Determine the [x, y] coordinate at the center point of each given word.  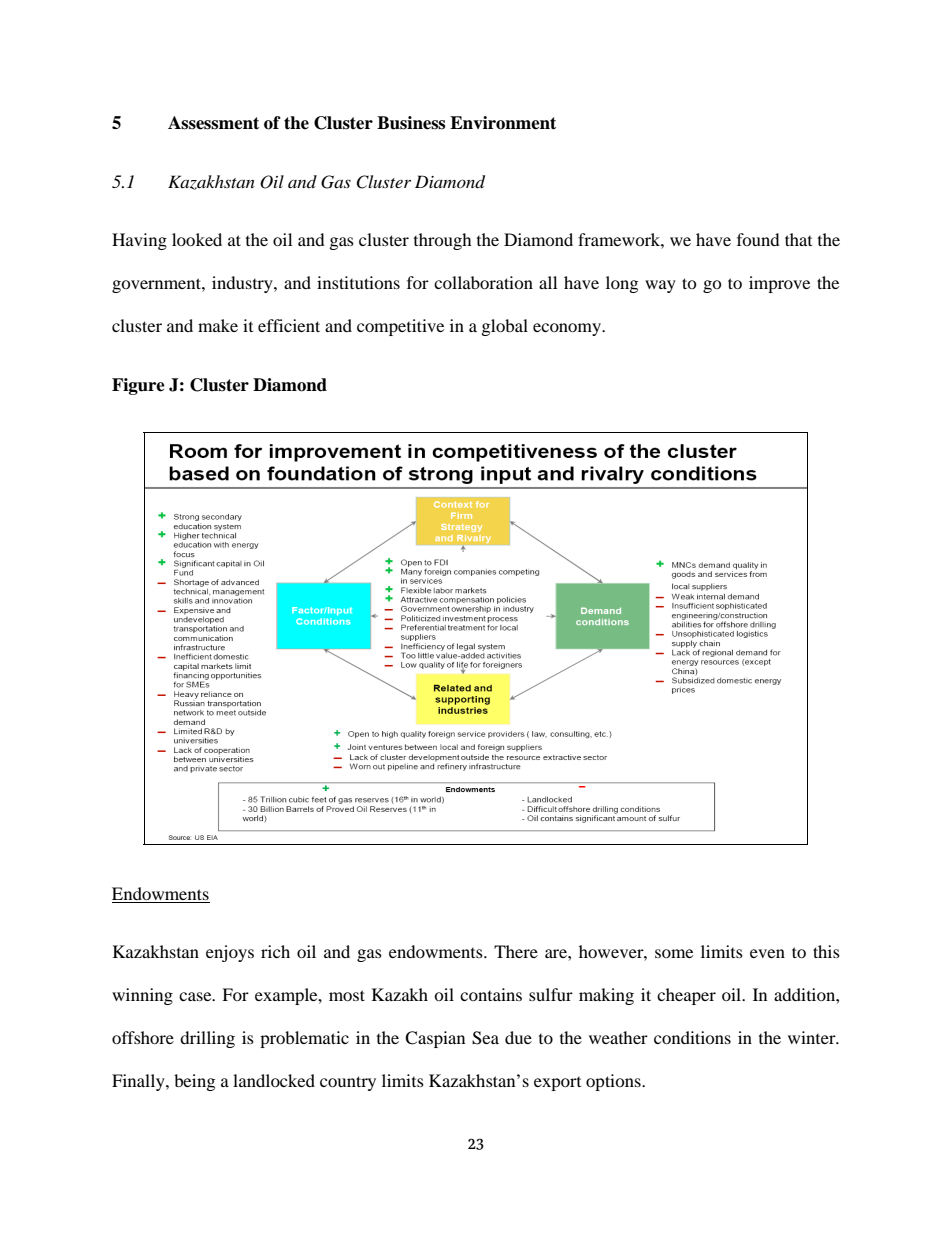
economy [568, 329]
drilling [207, 1039]
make [218, 325]
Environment [503, 123]
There [516, 951]
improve [779, 284]
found [758, 239]
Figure [138, 386]
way [660, 286]
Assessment [213, 123]
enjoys [230, 953]
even [767, 953]
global [505, 327]
